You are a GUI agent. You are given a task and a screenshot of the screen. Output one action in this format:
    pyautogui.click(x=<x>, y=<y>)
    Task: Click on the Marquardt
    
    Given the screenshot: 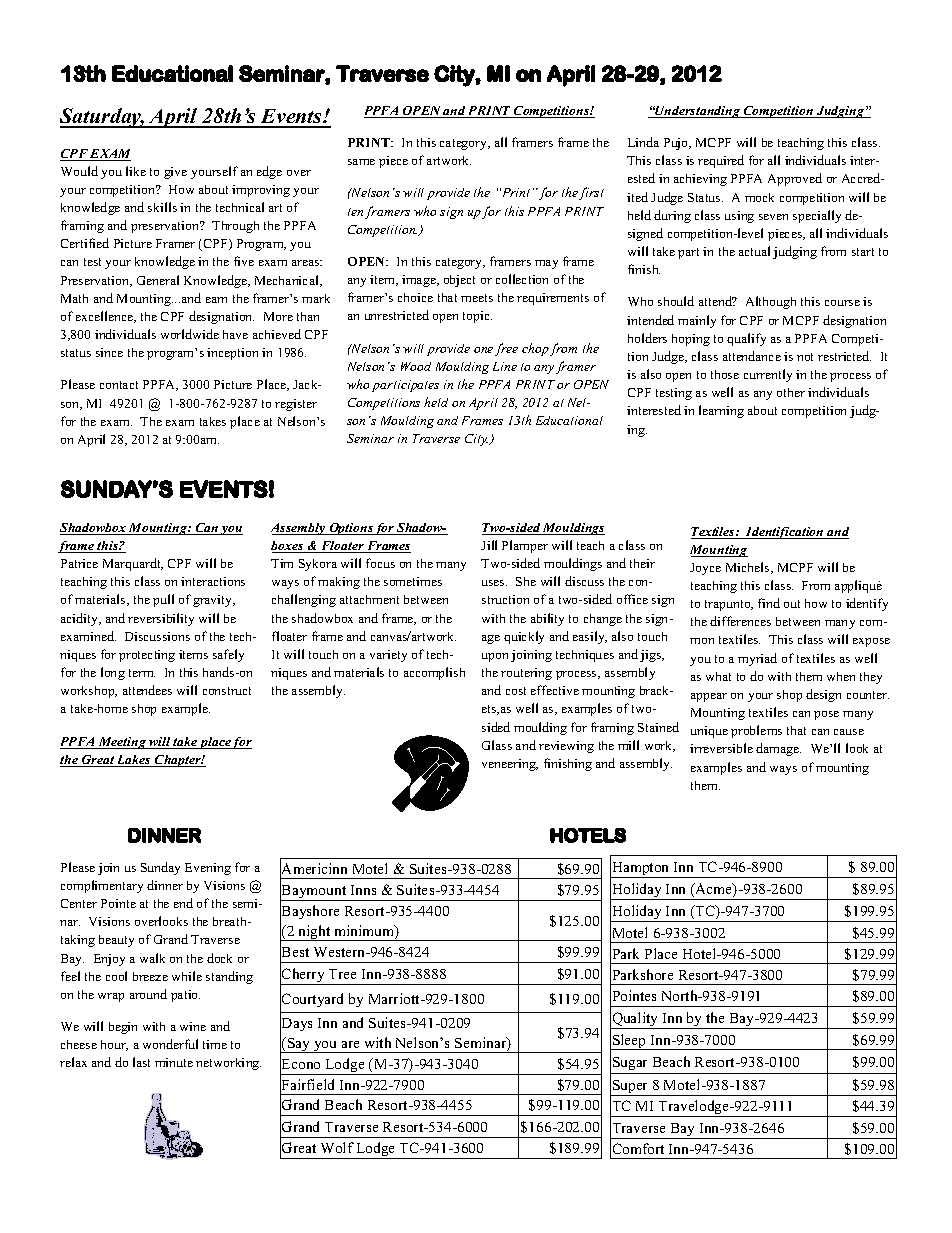 What is the action you would take?
    pyautogui.click(x=133, y=564)
